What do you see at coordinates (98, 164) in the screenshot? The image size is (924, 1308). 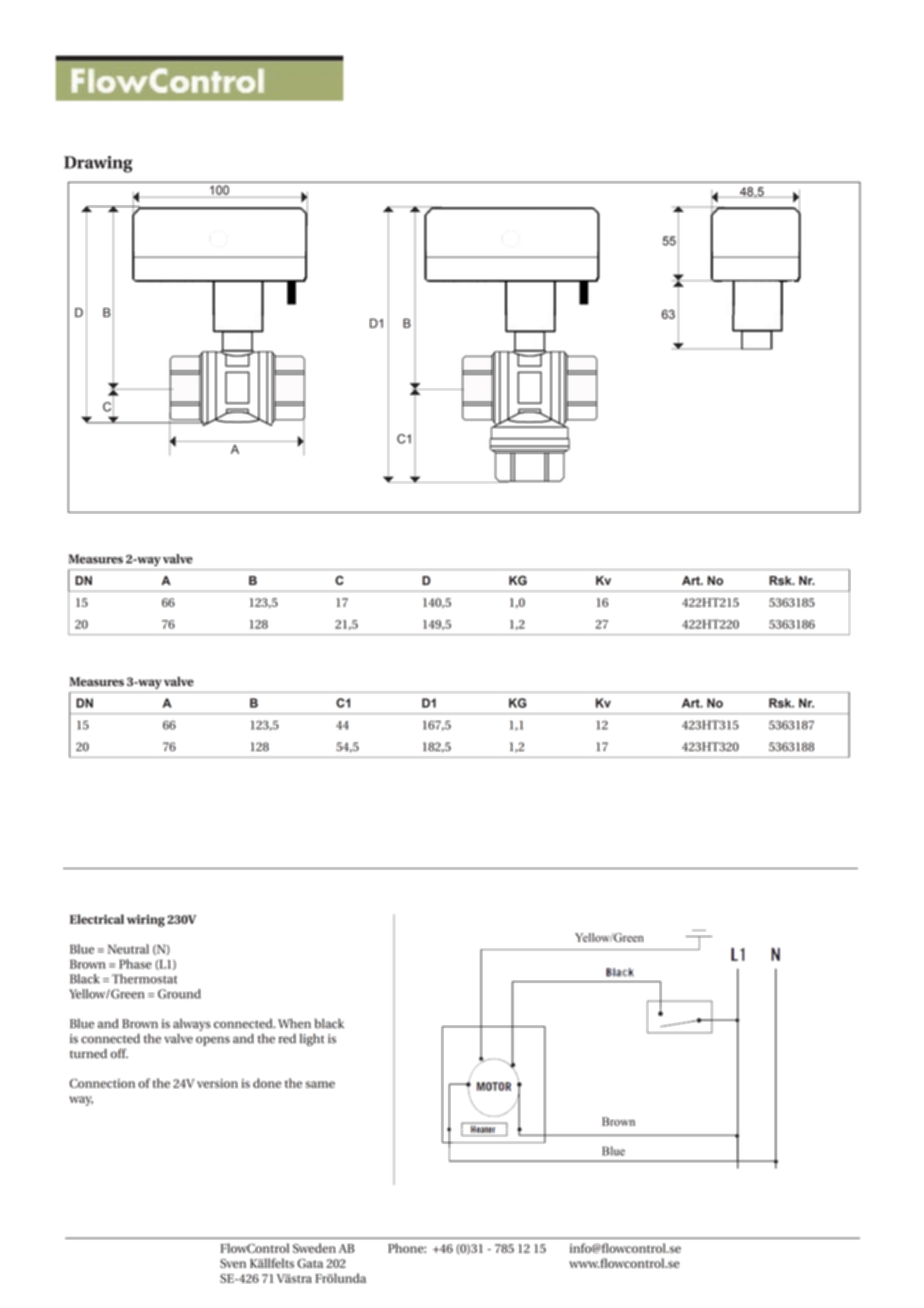 I see `Drawing` at bounding box center [98, 164].
